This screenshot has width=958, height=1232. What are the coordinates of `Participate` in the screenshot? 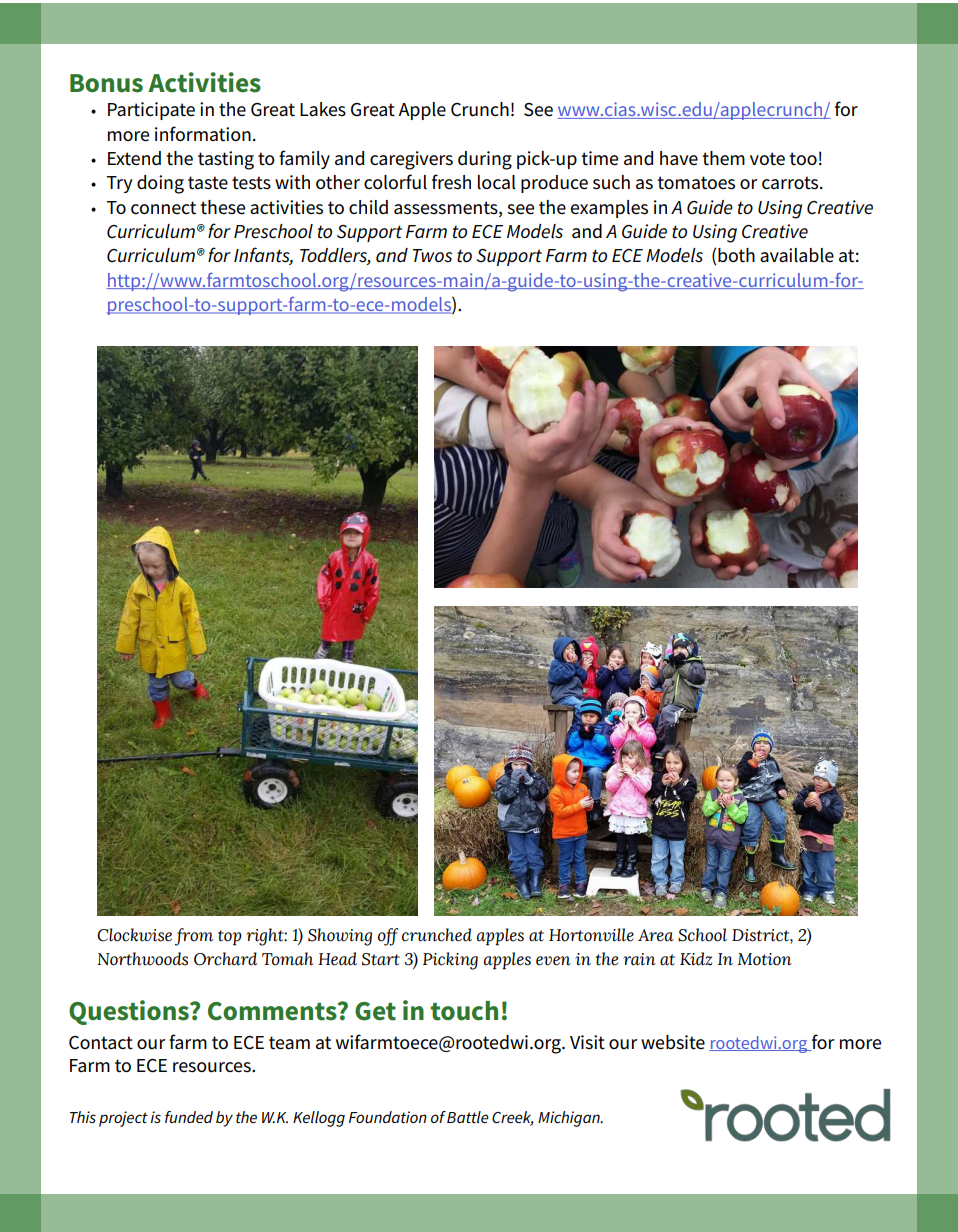 It's located at (151, 111).
